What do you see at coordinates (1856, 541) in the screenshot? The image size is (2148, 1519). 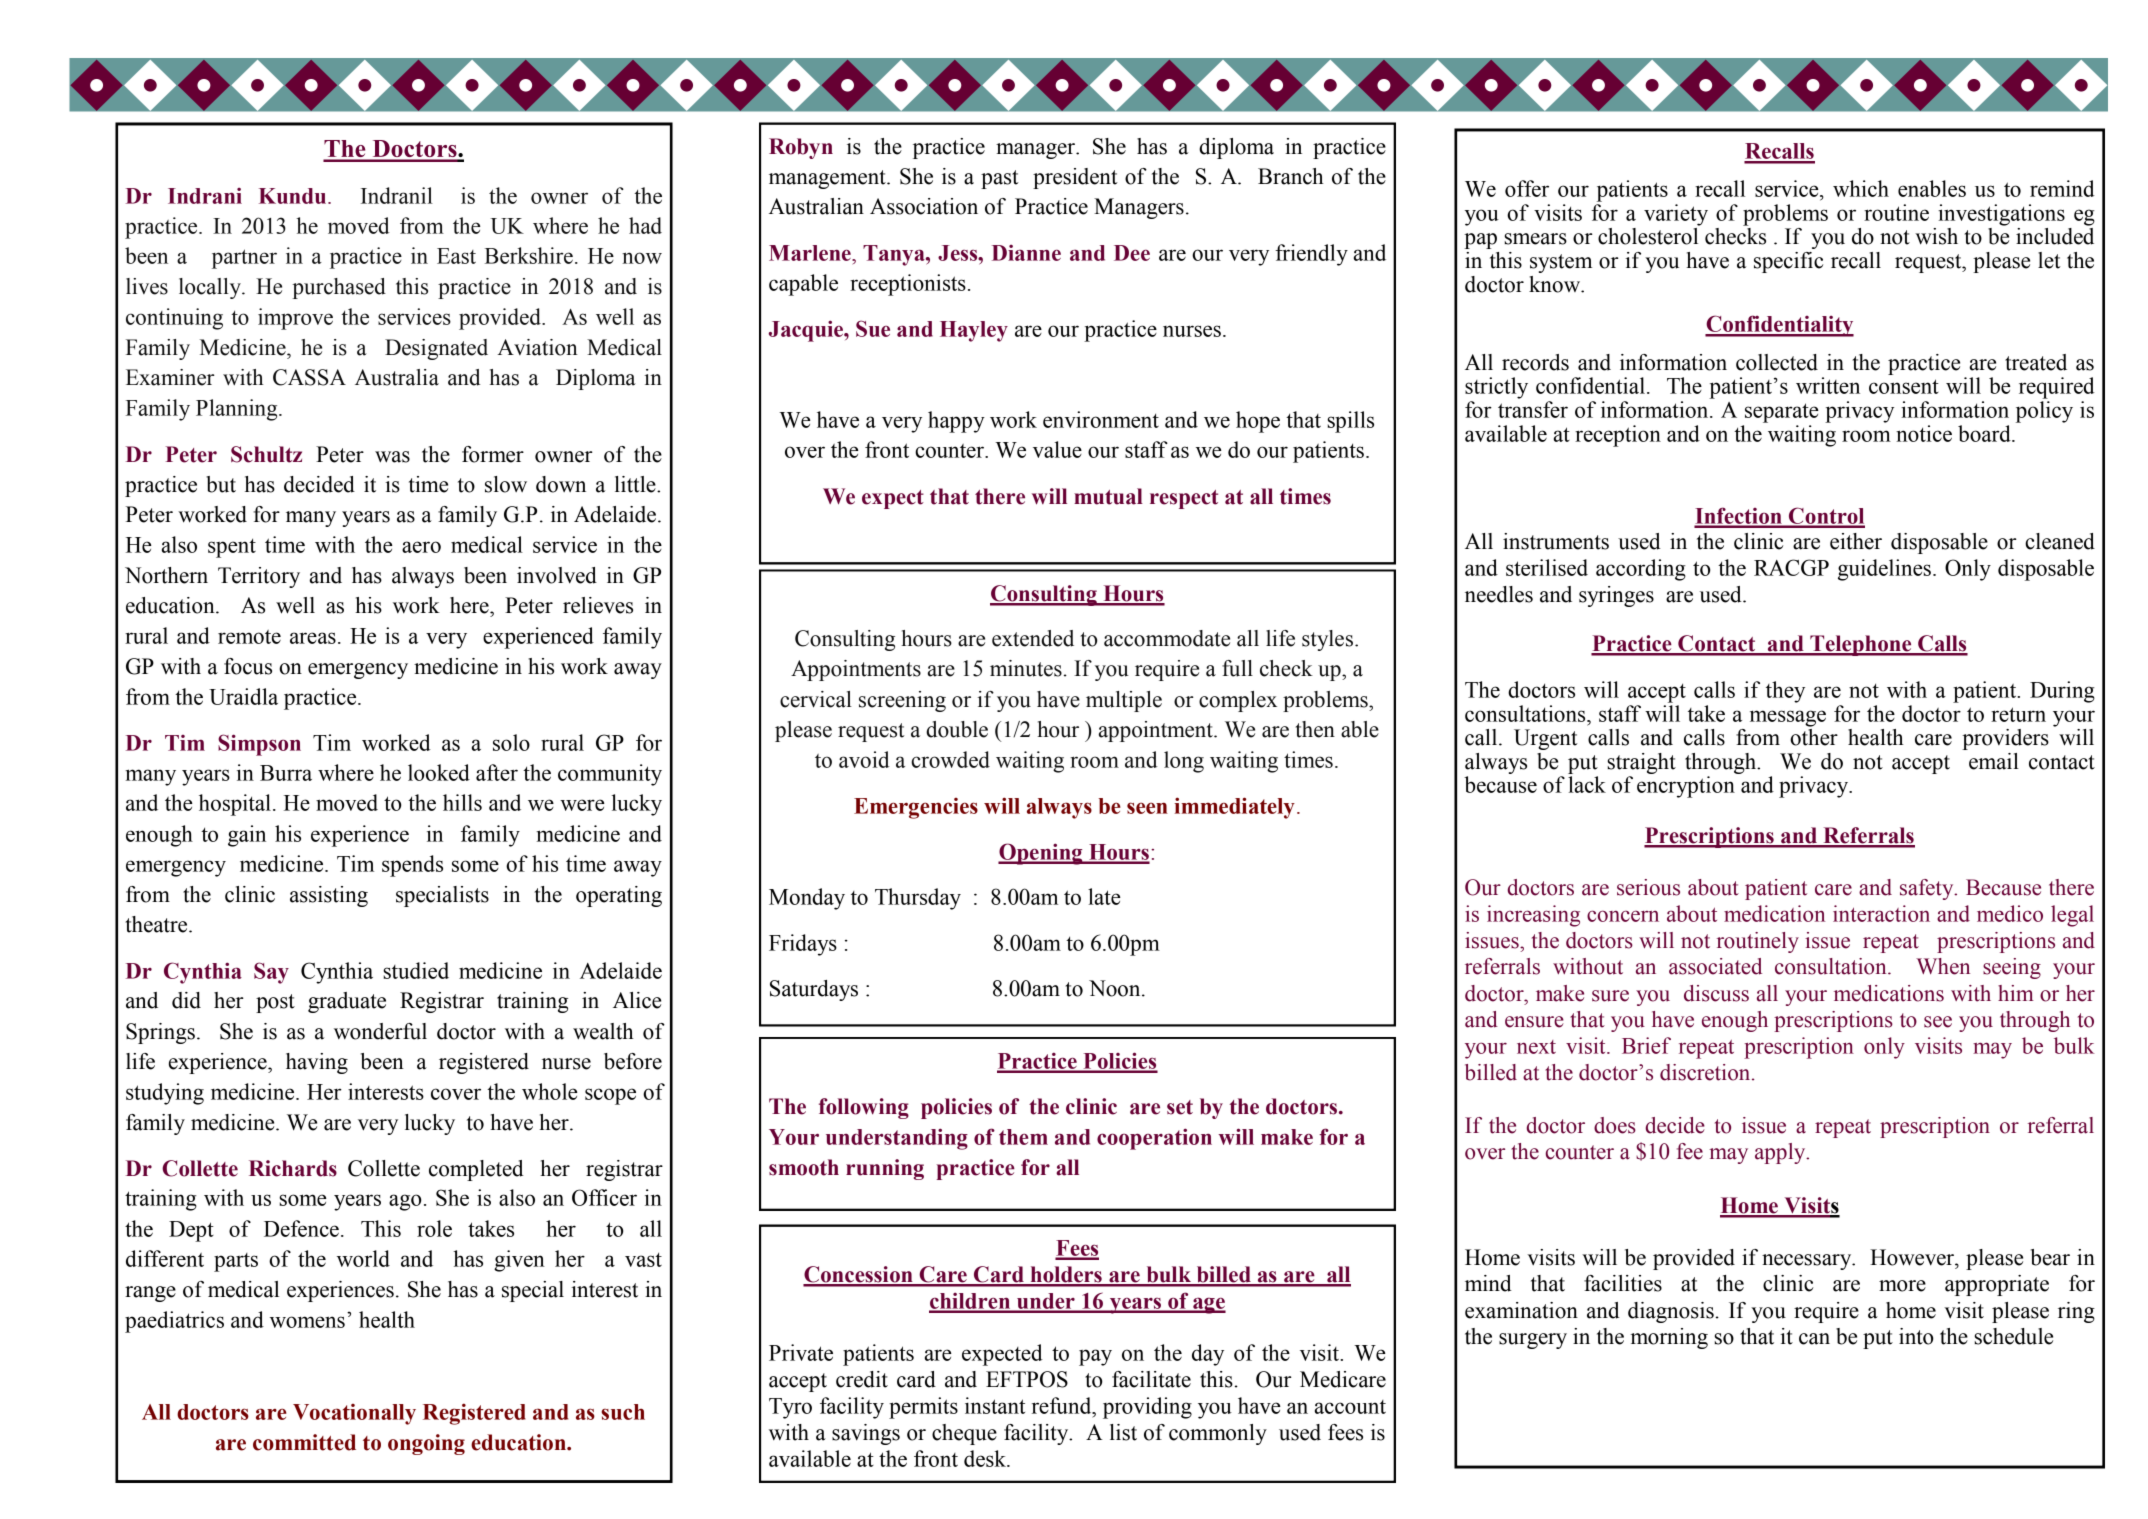 I see `either` at bounding box center [1856, 541].
